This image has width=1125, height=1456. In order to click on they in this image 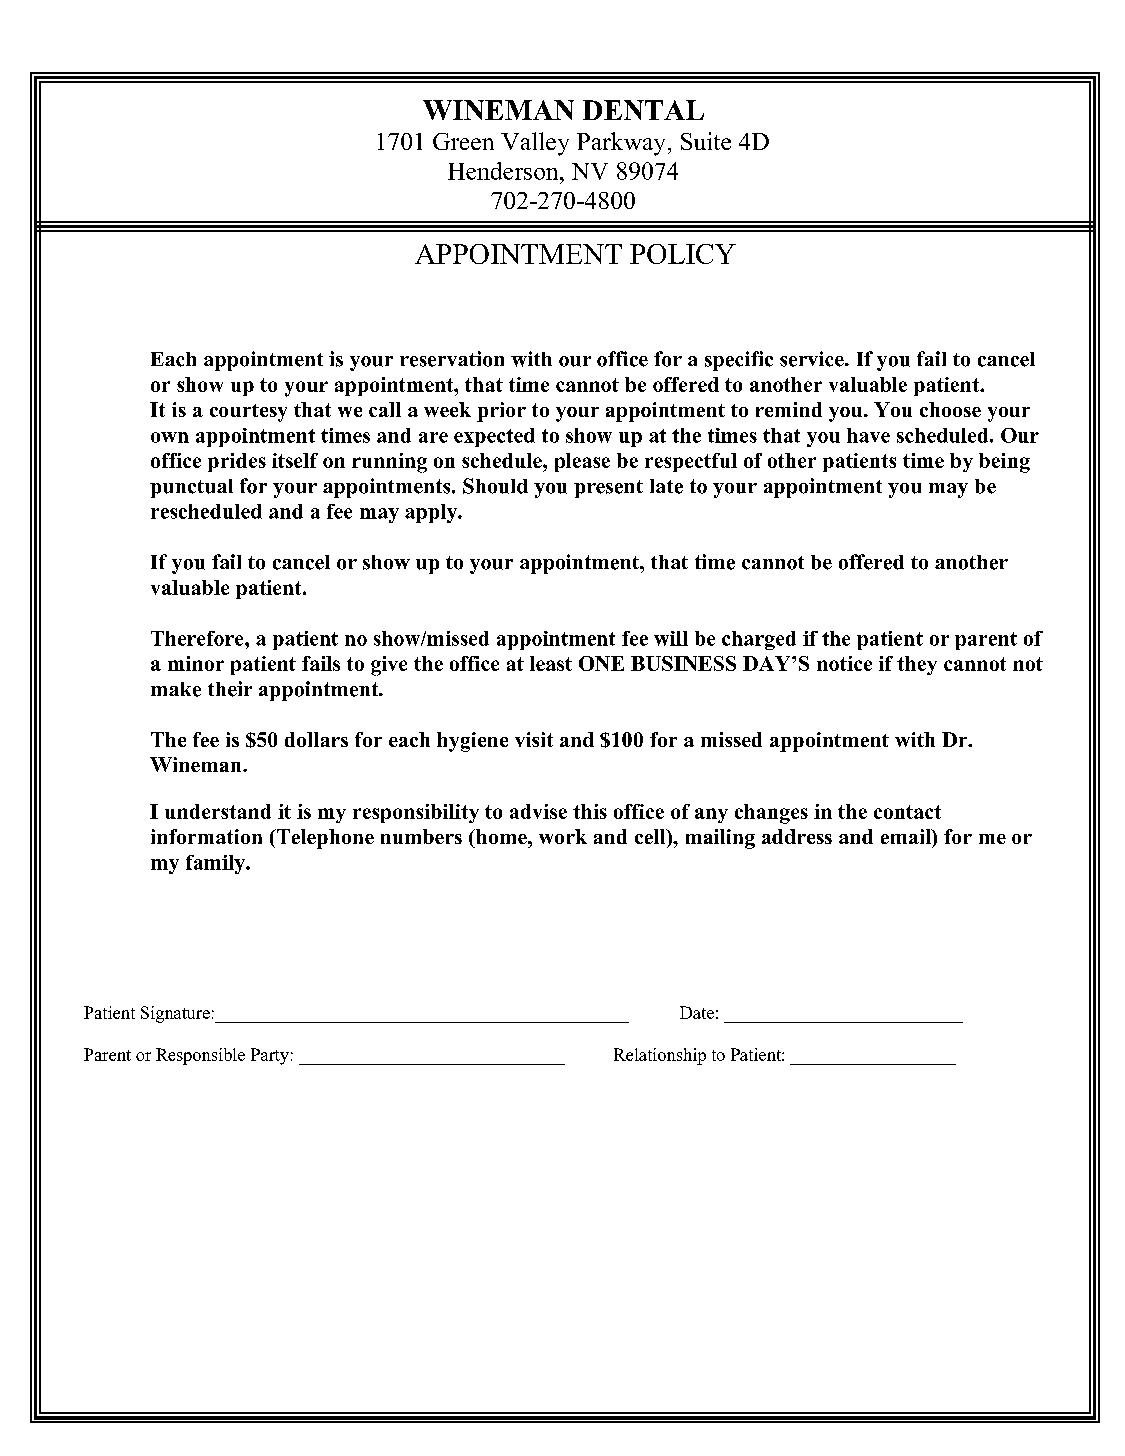, I will do `click(917, 665)`.
